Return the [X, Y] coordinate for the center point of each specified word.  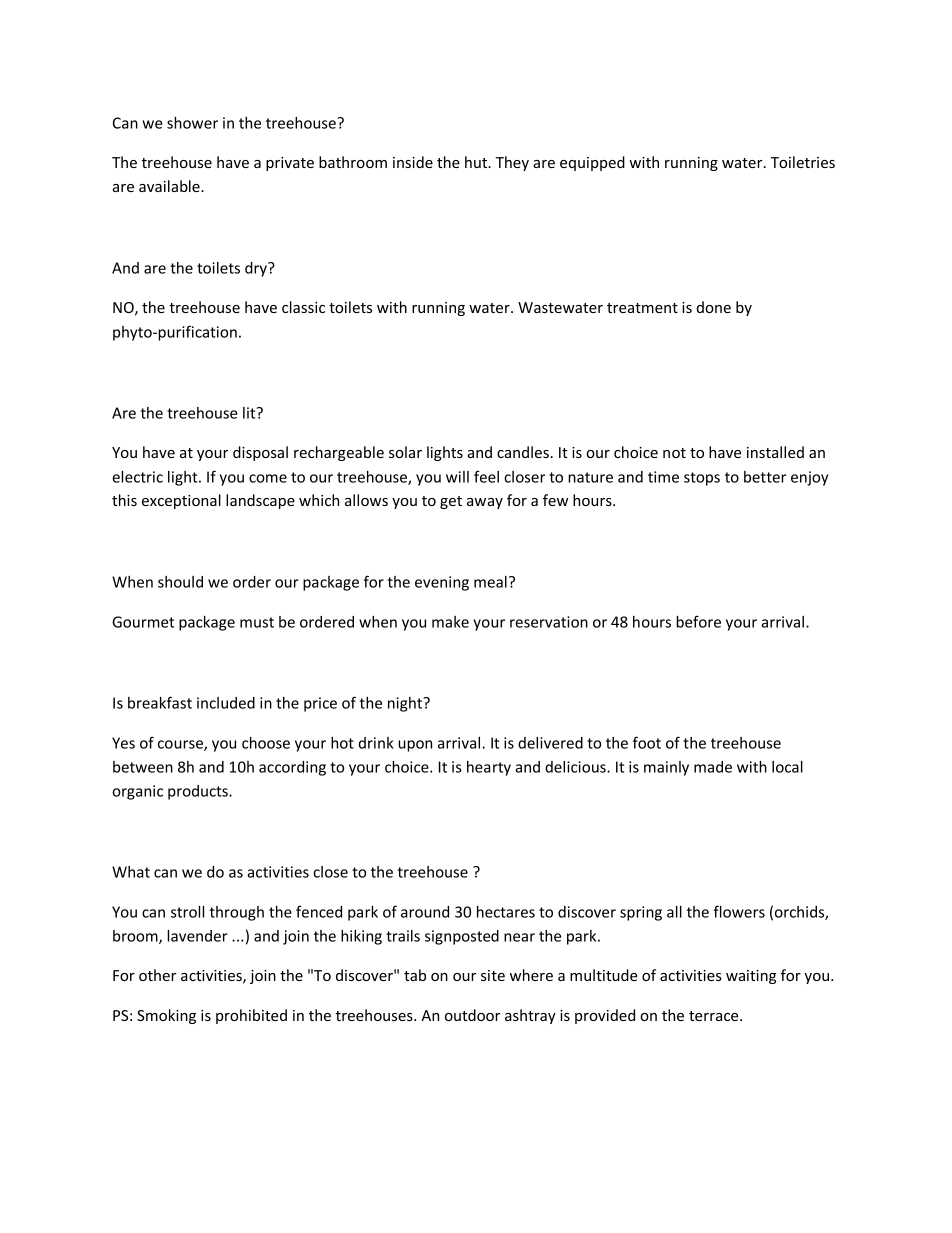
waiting [751, 977]
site [493, 975]
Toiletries [803, 162]
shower [192, 123]
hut [477, 162]
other [157, 975]
